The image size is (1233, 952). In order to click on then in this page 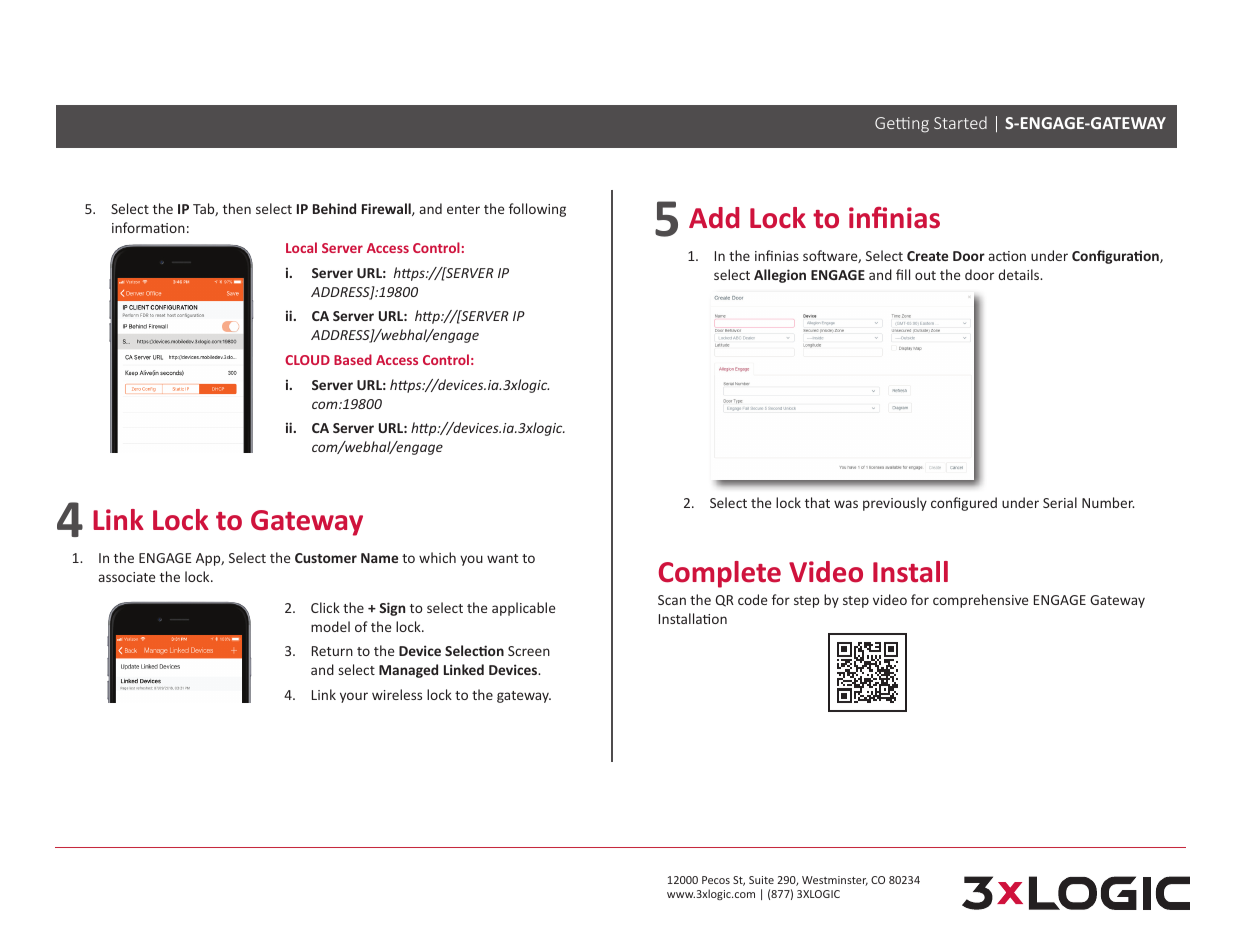, I will do `click(237, 208)`.
